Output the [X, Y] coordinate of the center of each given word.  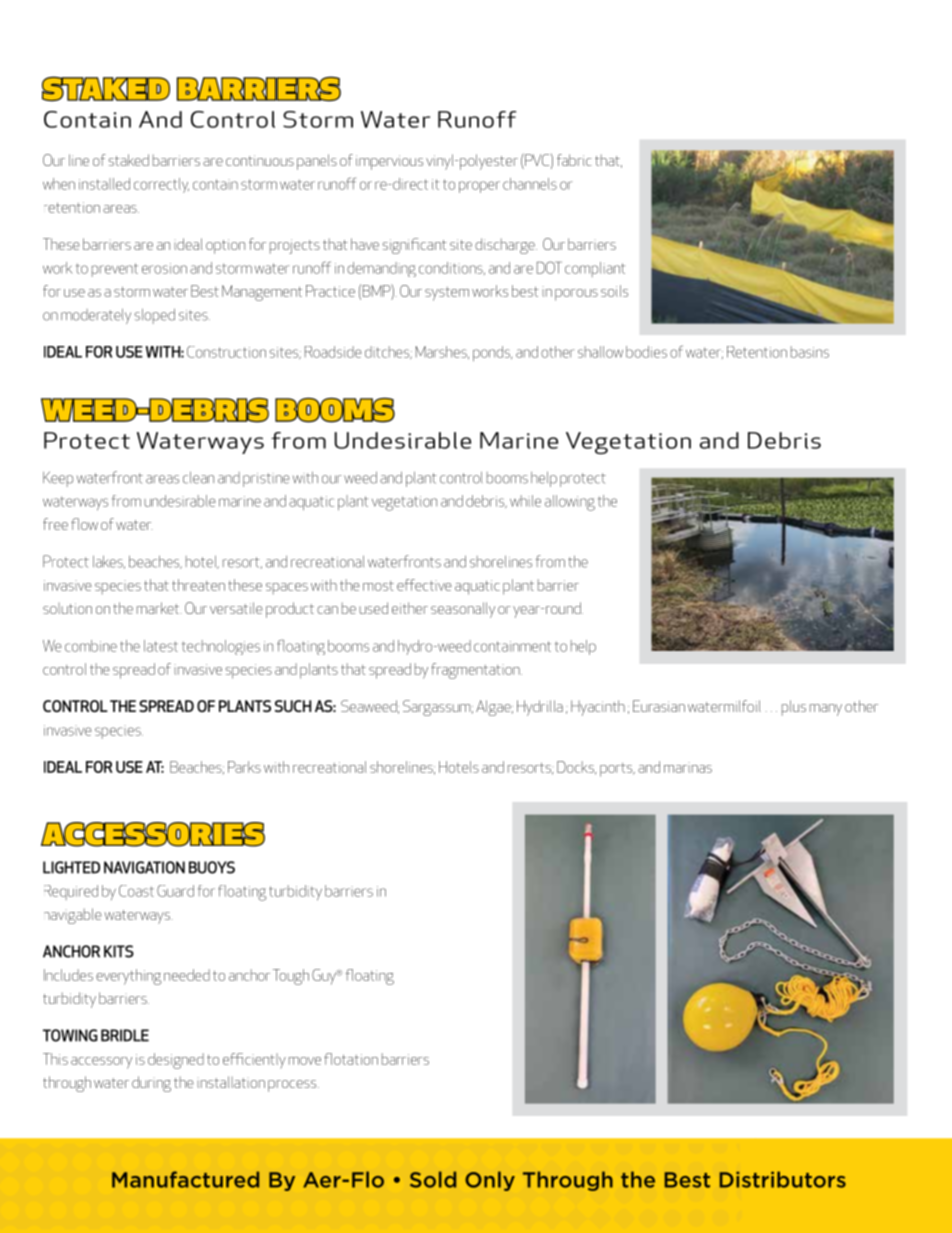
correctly [161, 185]
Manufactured [185, 1179]
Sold [433, 1179]
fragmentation [476, 671]
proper [479, 187]
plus [794, 708]
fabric [574, 160]
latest [161, 646]
